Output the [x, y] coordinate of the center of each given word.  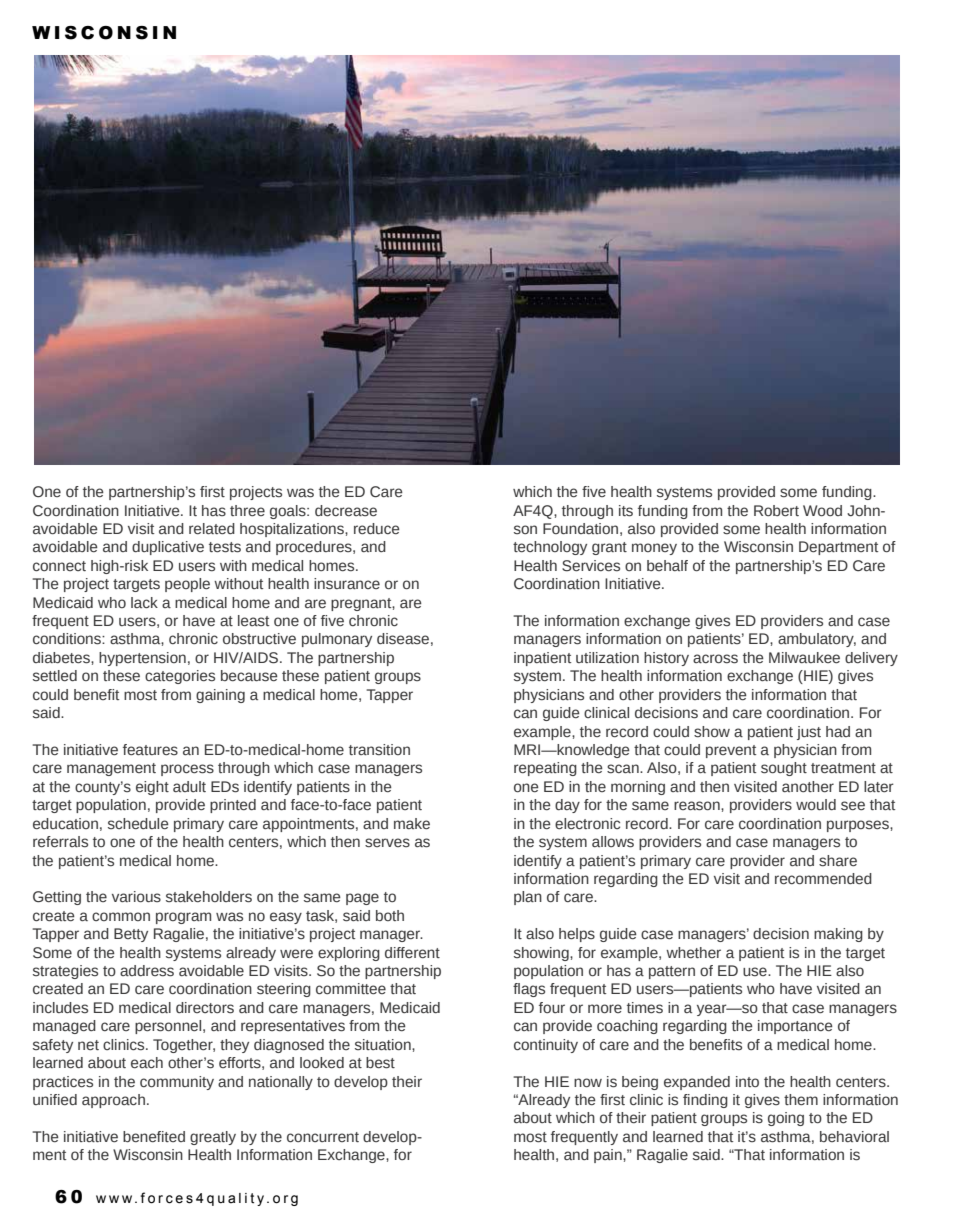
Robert [776, 511]
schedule [138, 823]
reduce [377, 529]
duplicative [168, 548]
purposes [859, 826]
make [412, 824]
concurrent [323, 1137]
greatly [213, 1138]
